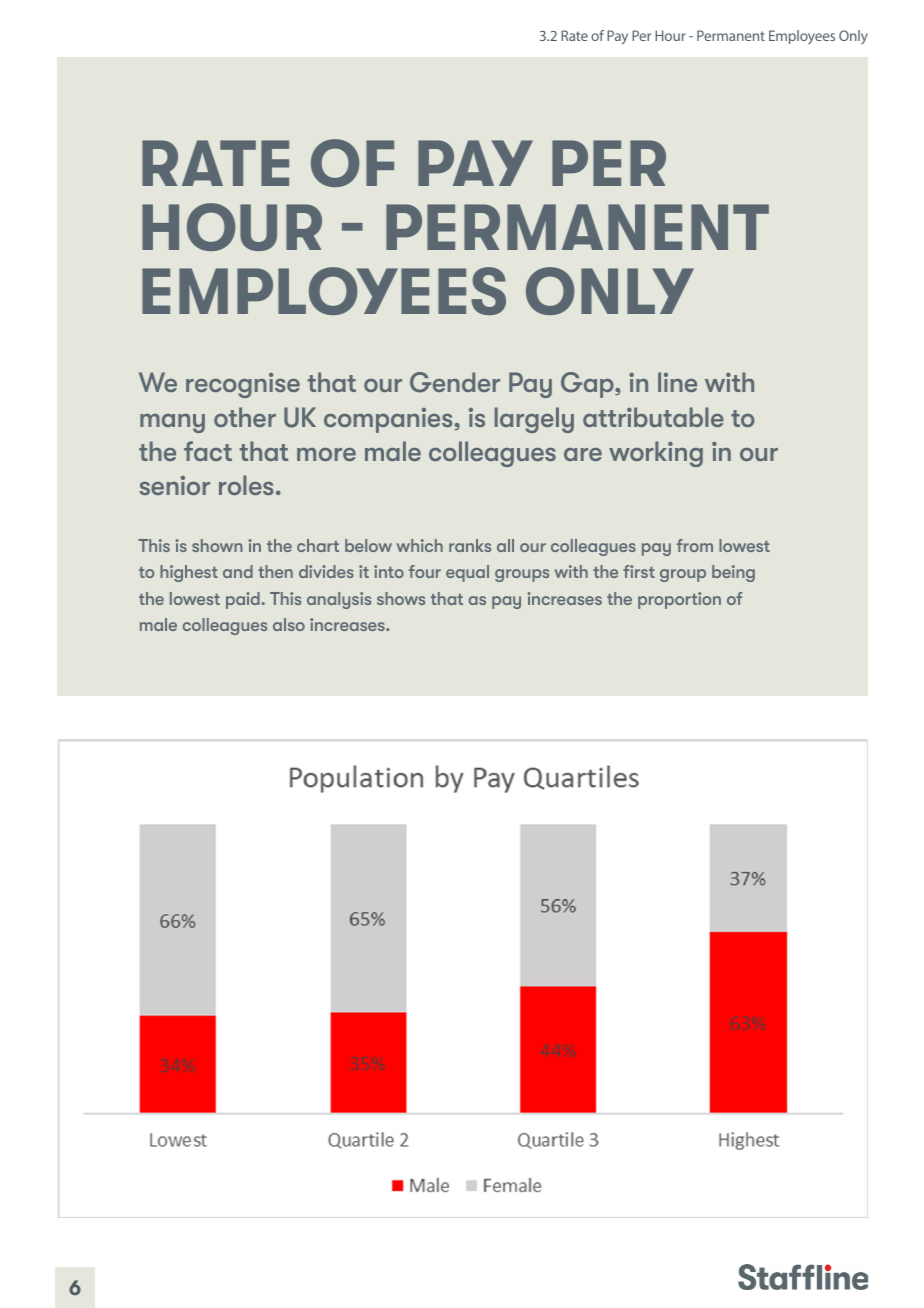 This document has height=1308, width=924. Describe the element at coordinates (639, 571) in the document. I see `first` at that location.
